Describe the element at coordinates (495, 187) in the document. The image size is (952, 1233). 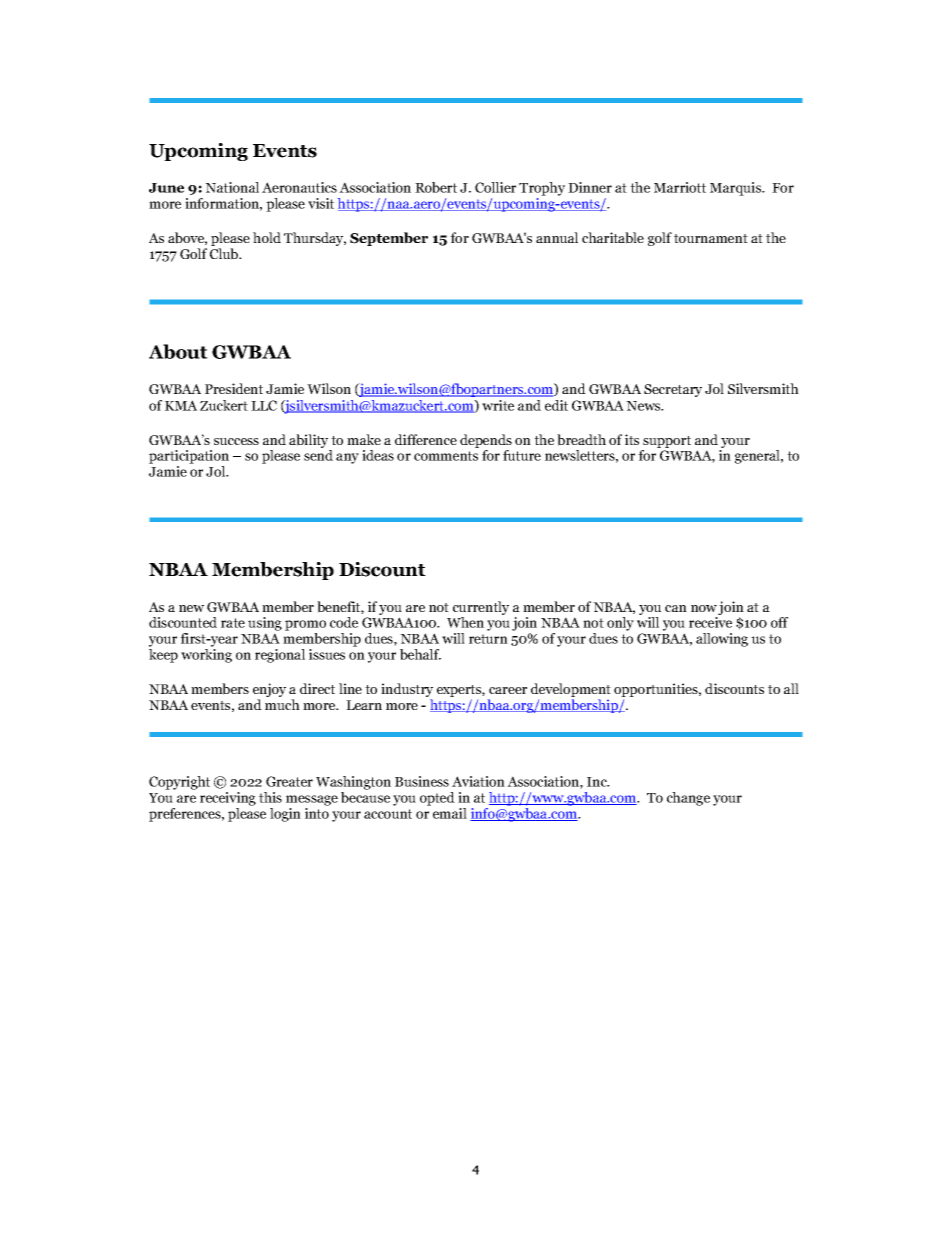
I see `Collier` at that location.
